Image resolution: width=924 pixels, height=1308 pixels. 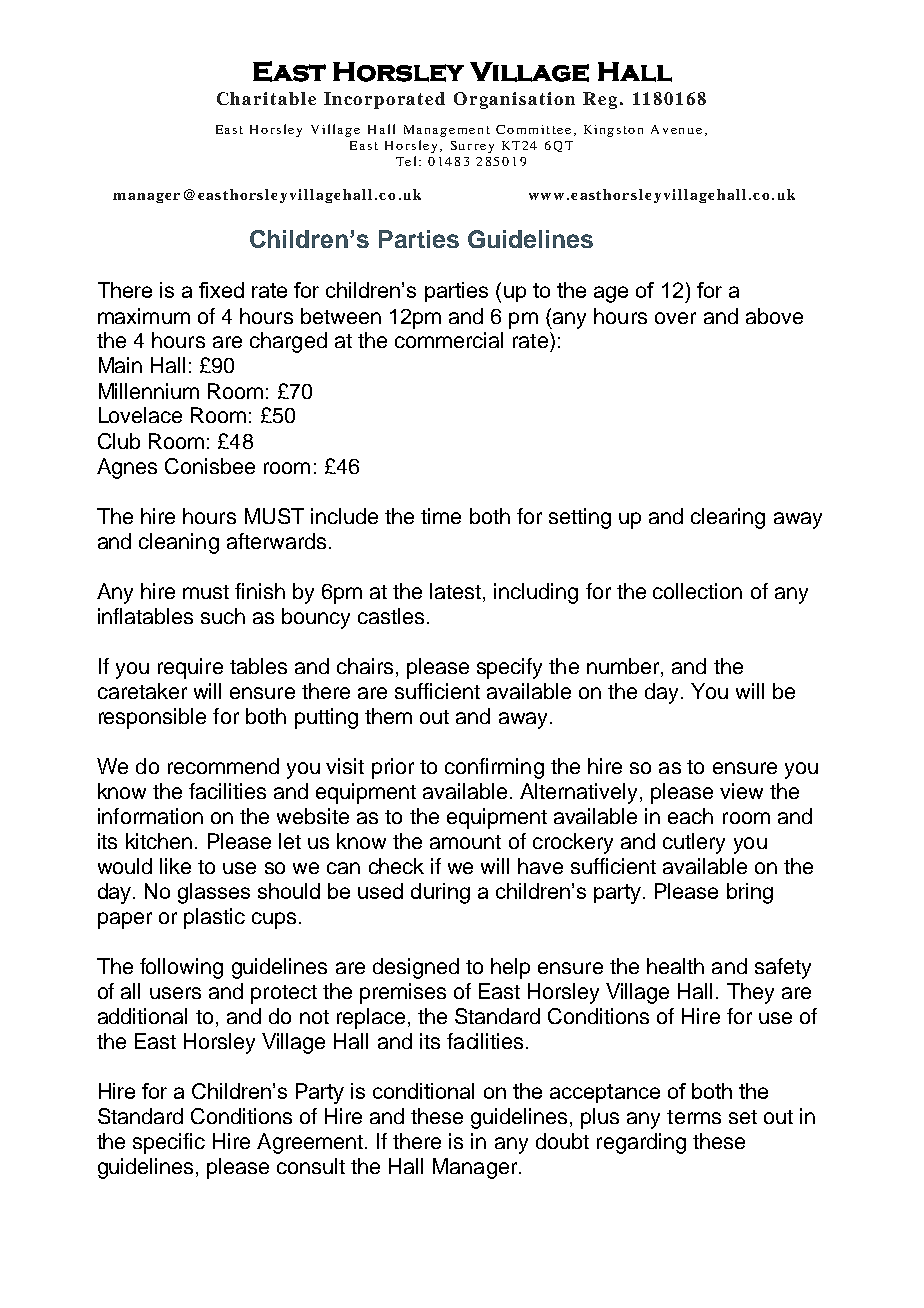 I want to click on Management, so click(x=447, y=131).
